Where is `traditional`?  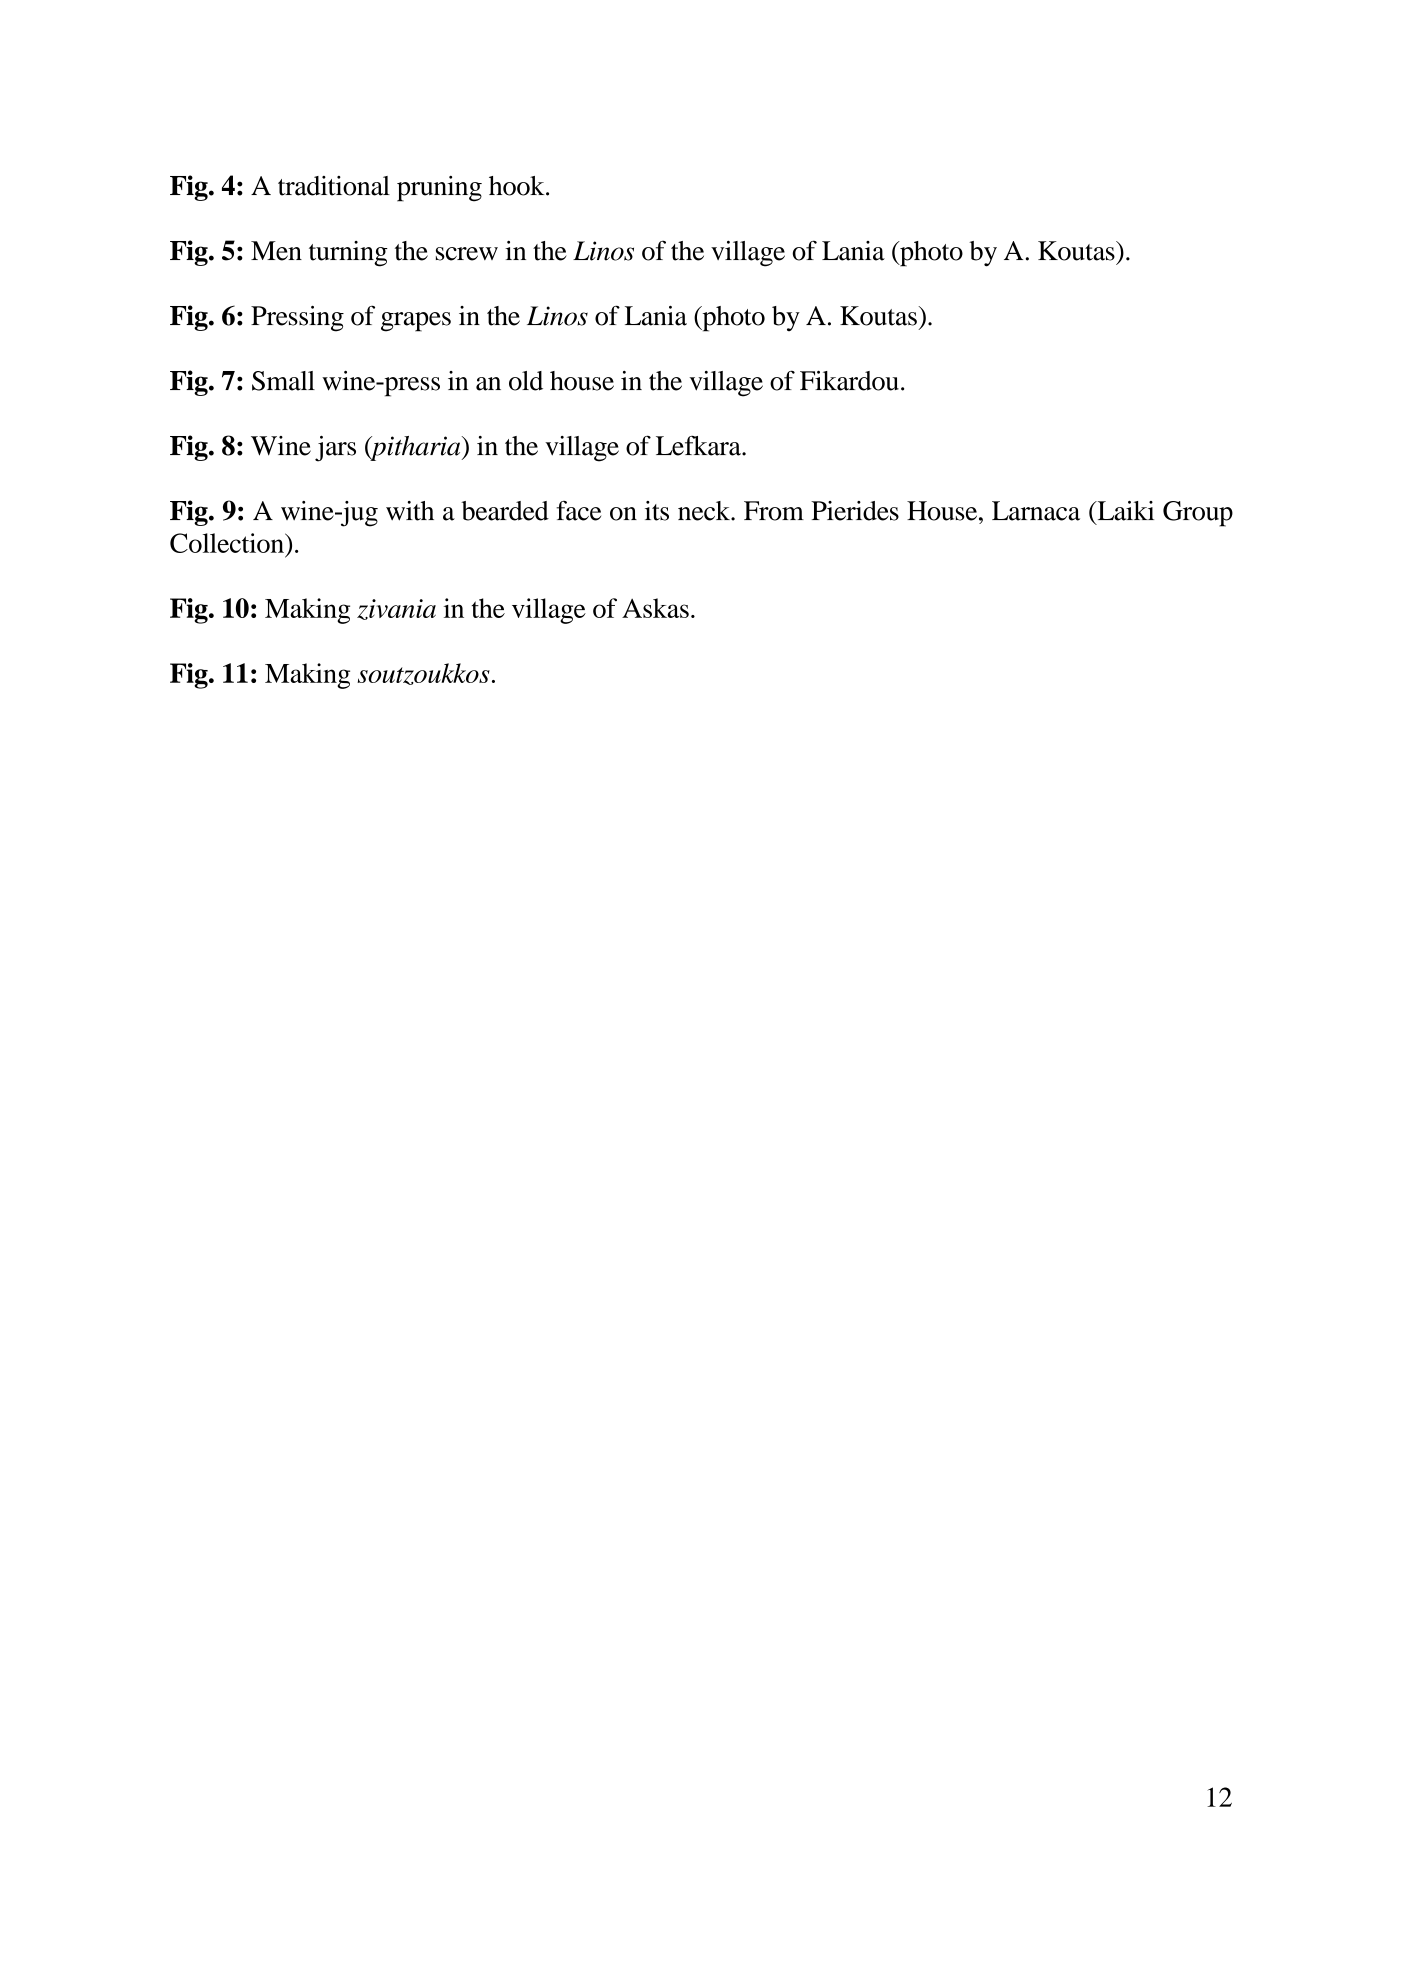
traditional is located at coordinates (334, 186).
